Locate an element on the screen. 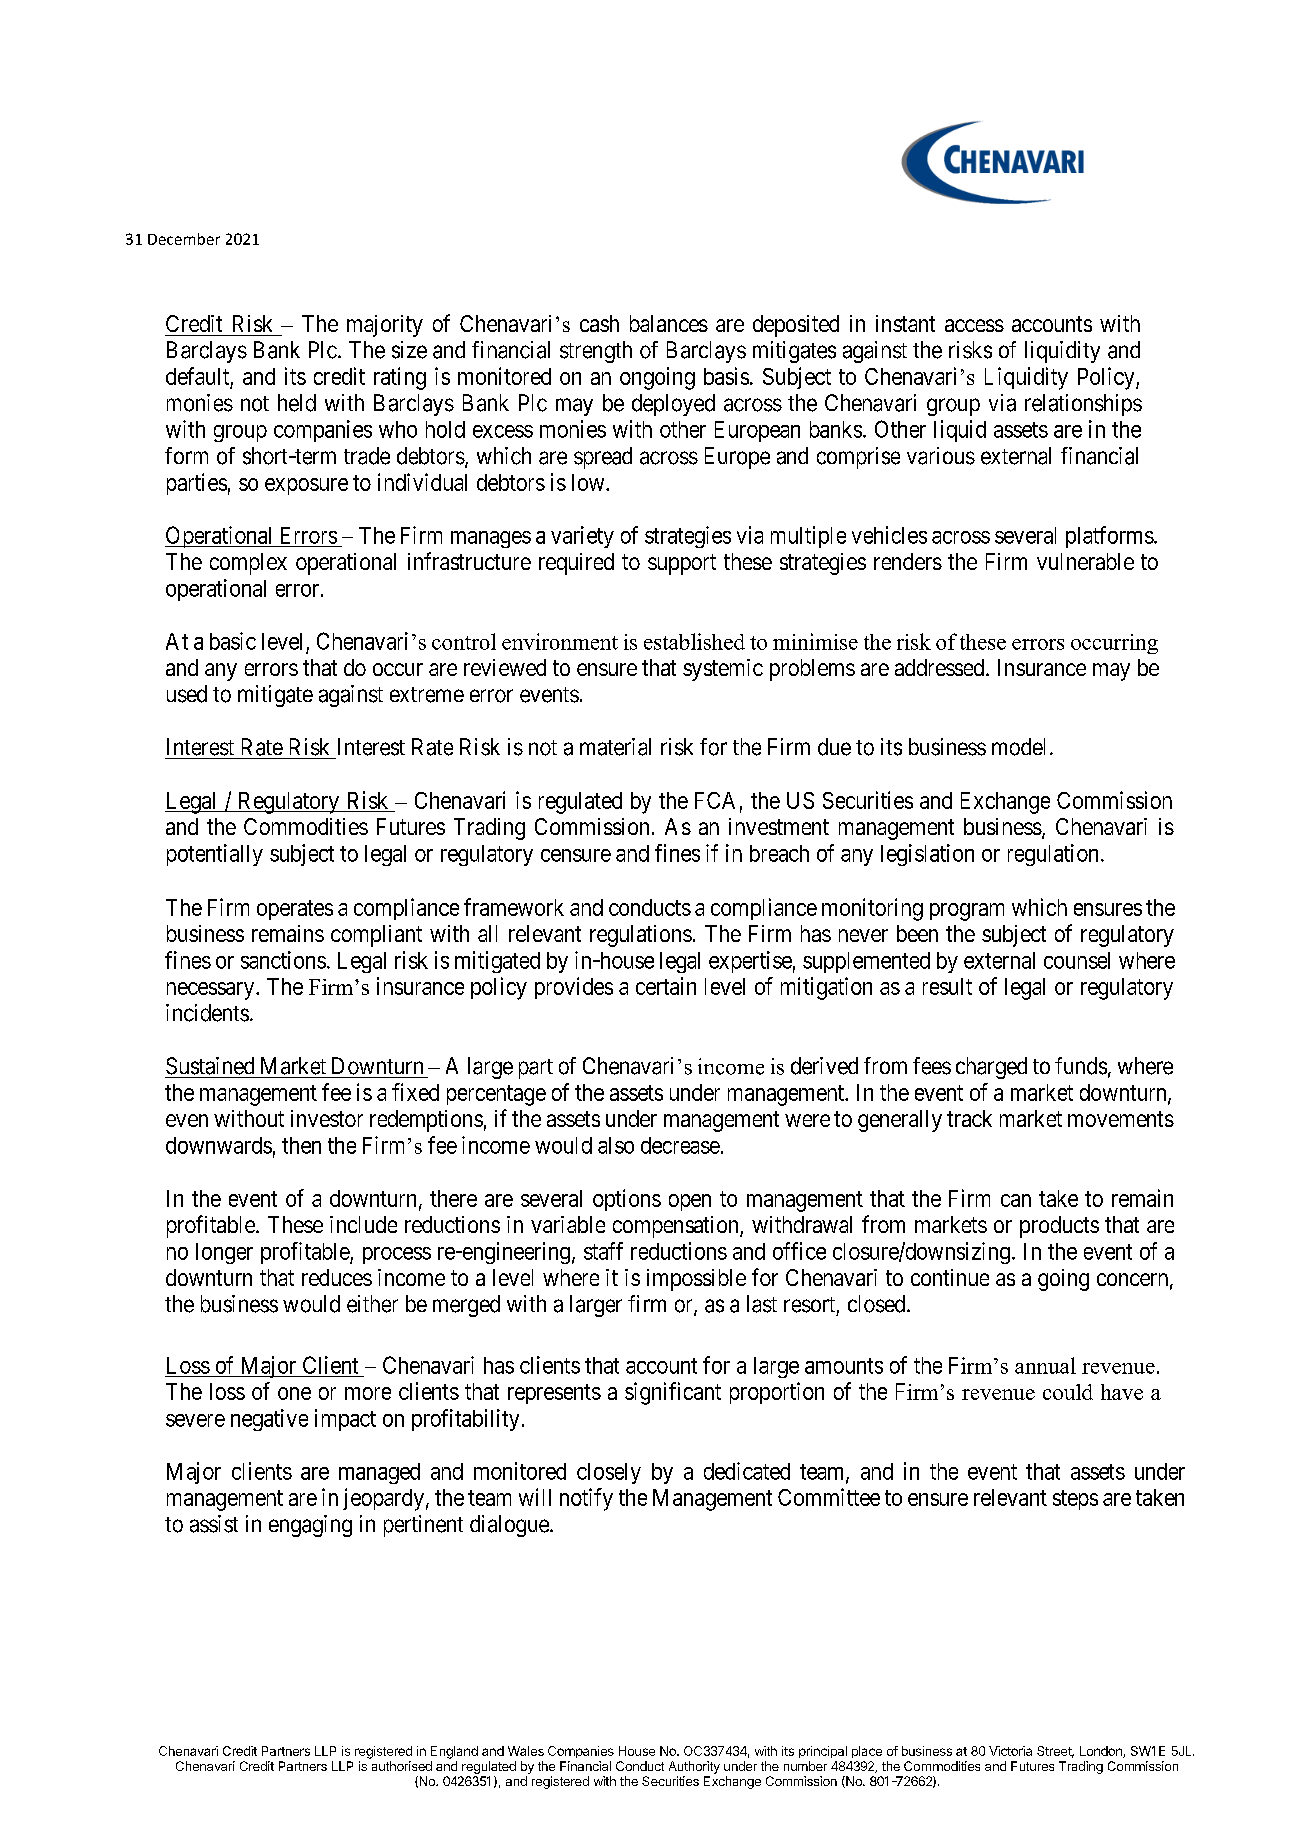 This screenshot has height=1844, width=1303. balances is located at coordinates (669, 323).
